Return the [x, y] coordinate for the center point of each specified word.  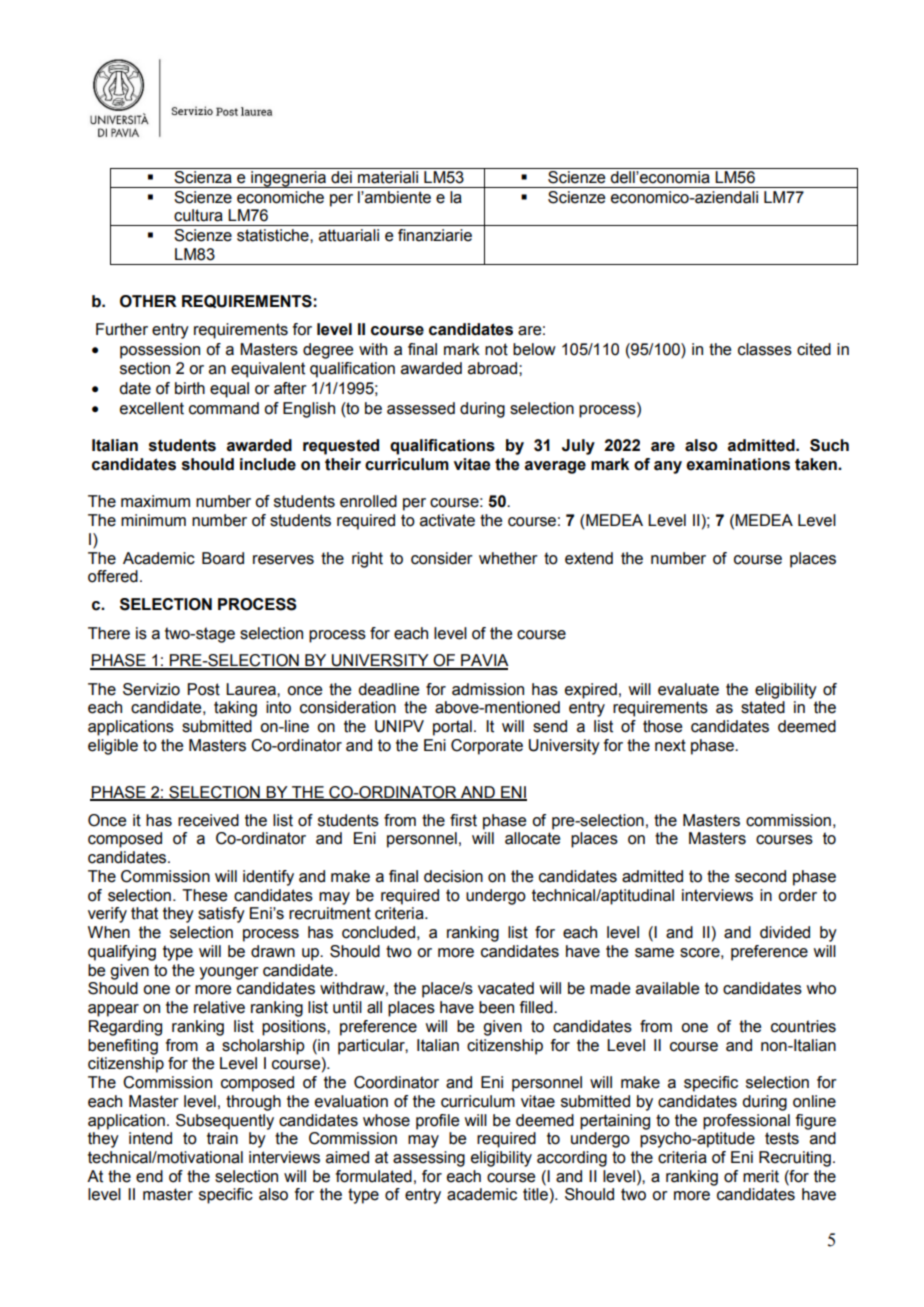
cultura [198, 215]
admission [488, 689]
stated [763, 707]
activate [447, 520]
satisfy [221, 915]
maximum [155, 501]
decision [453, 876]
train [222, 1138]
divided [785, 932]
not [496, 349]
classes [765, 349]
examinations [738, 464]
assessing [429, 1159]
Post [204, 689]
